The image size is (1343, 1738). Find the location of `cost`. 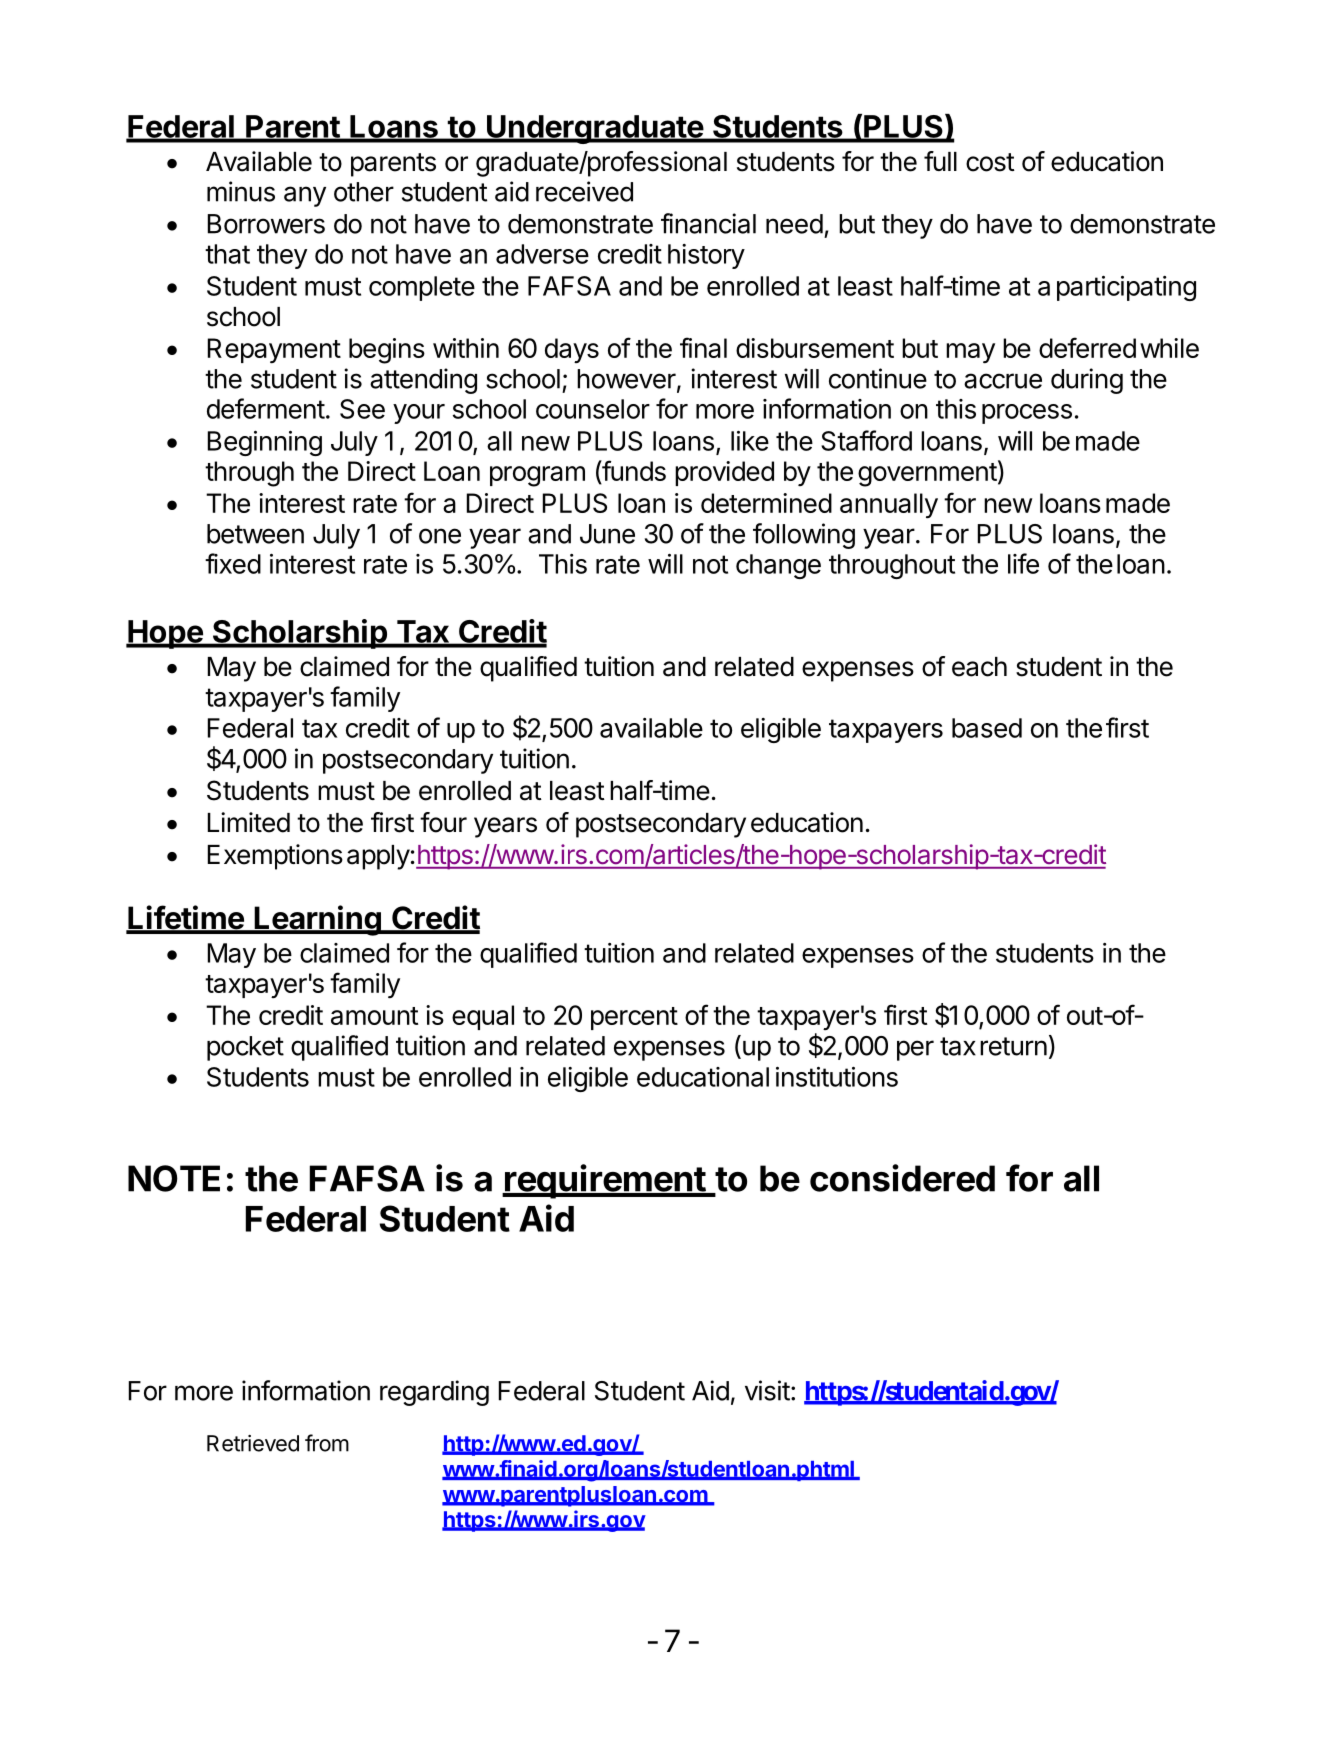

cost is located at coordinates (990, 162).
